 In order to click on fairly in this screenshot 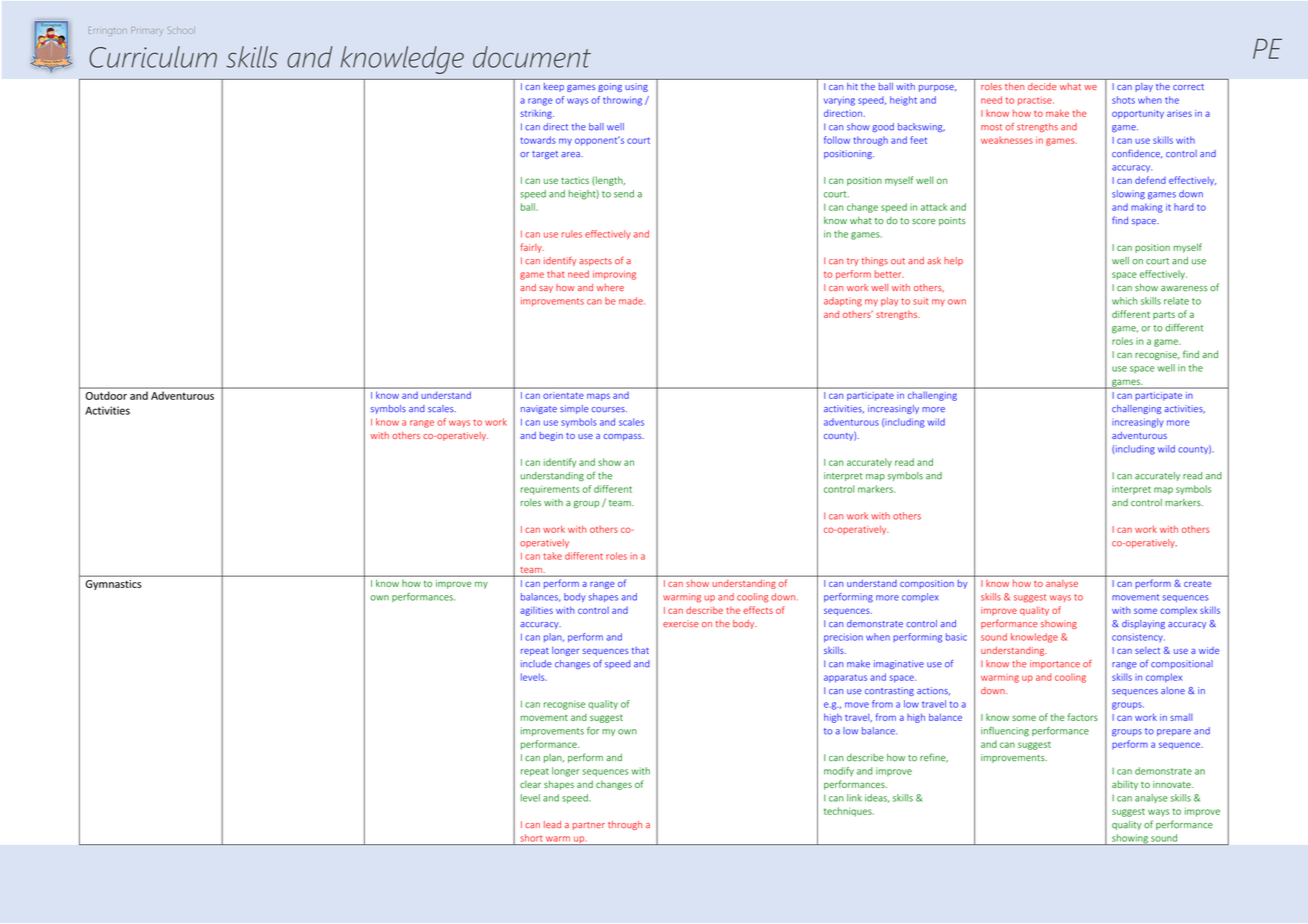, I will do `click(532, 248)`.
